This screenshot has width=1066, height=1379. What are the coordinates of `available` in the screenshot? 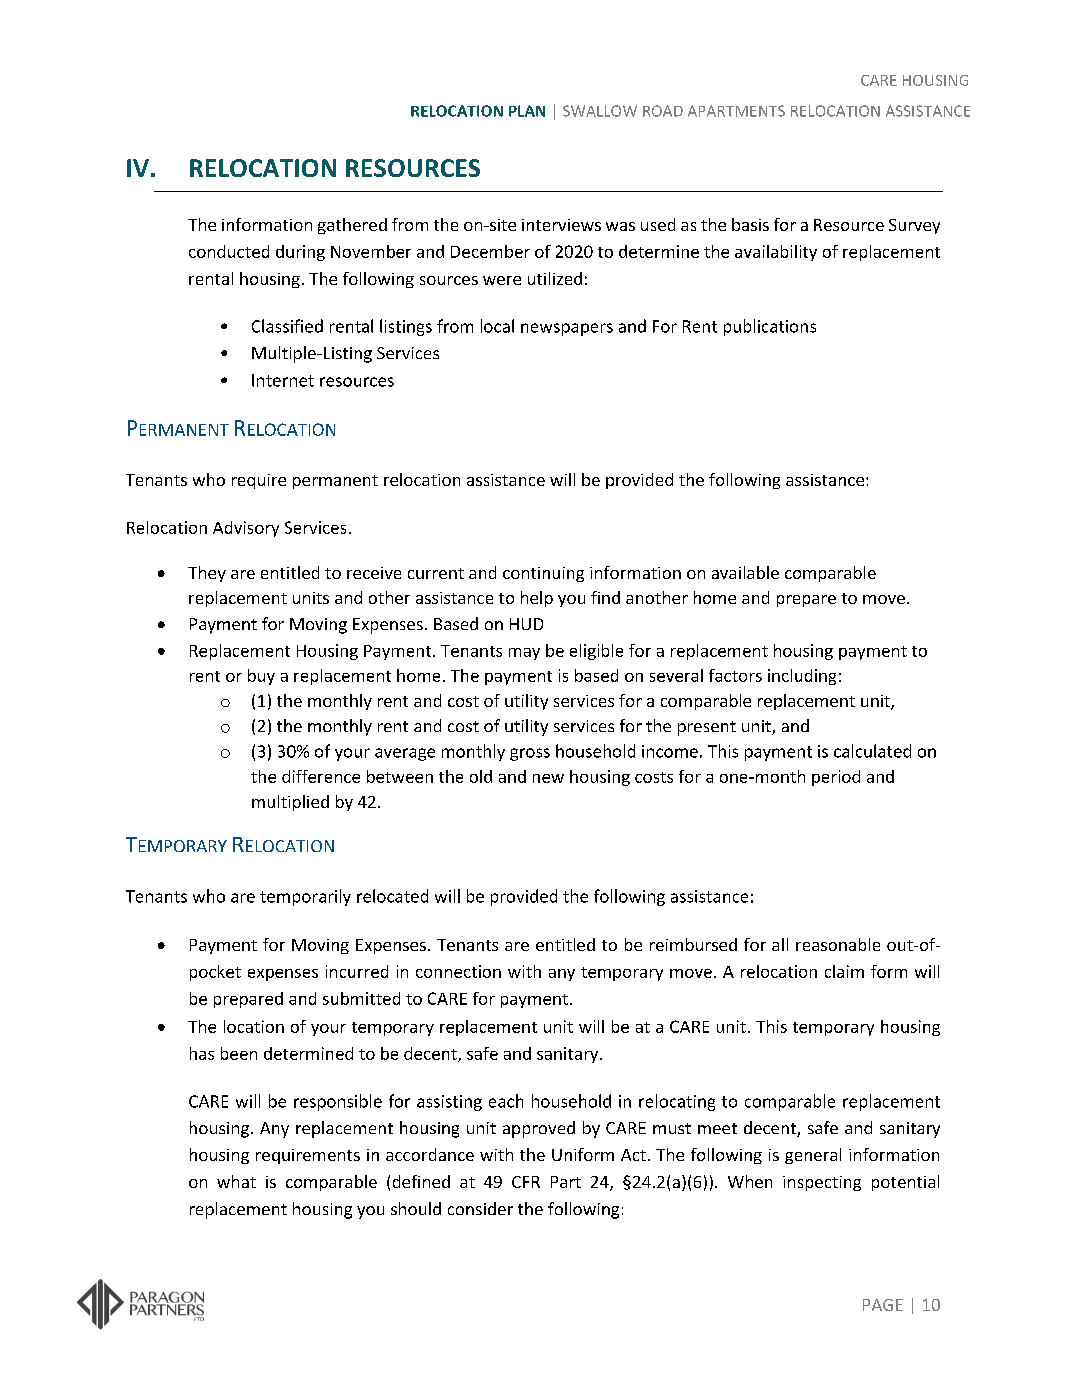 It's located at (745, 572).
